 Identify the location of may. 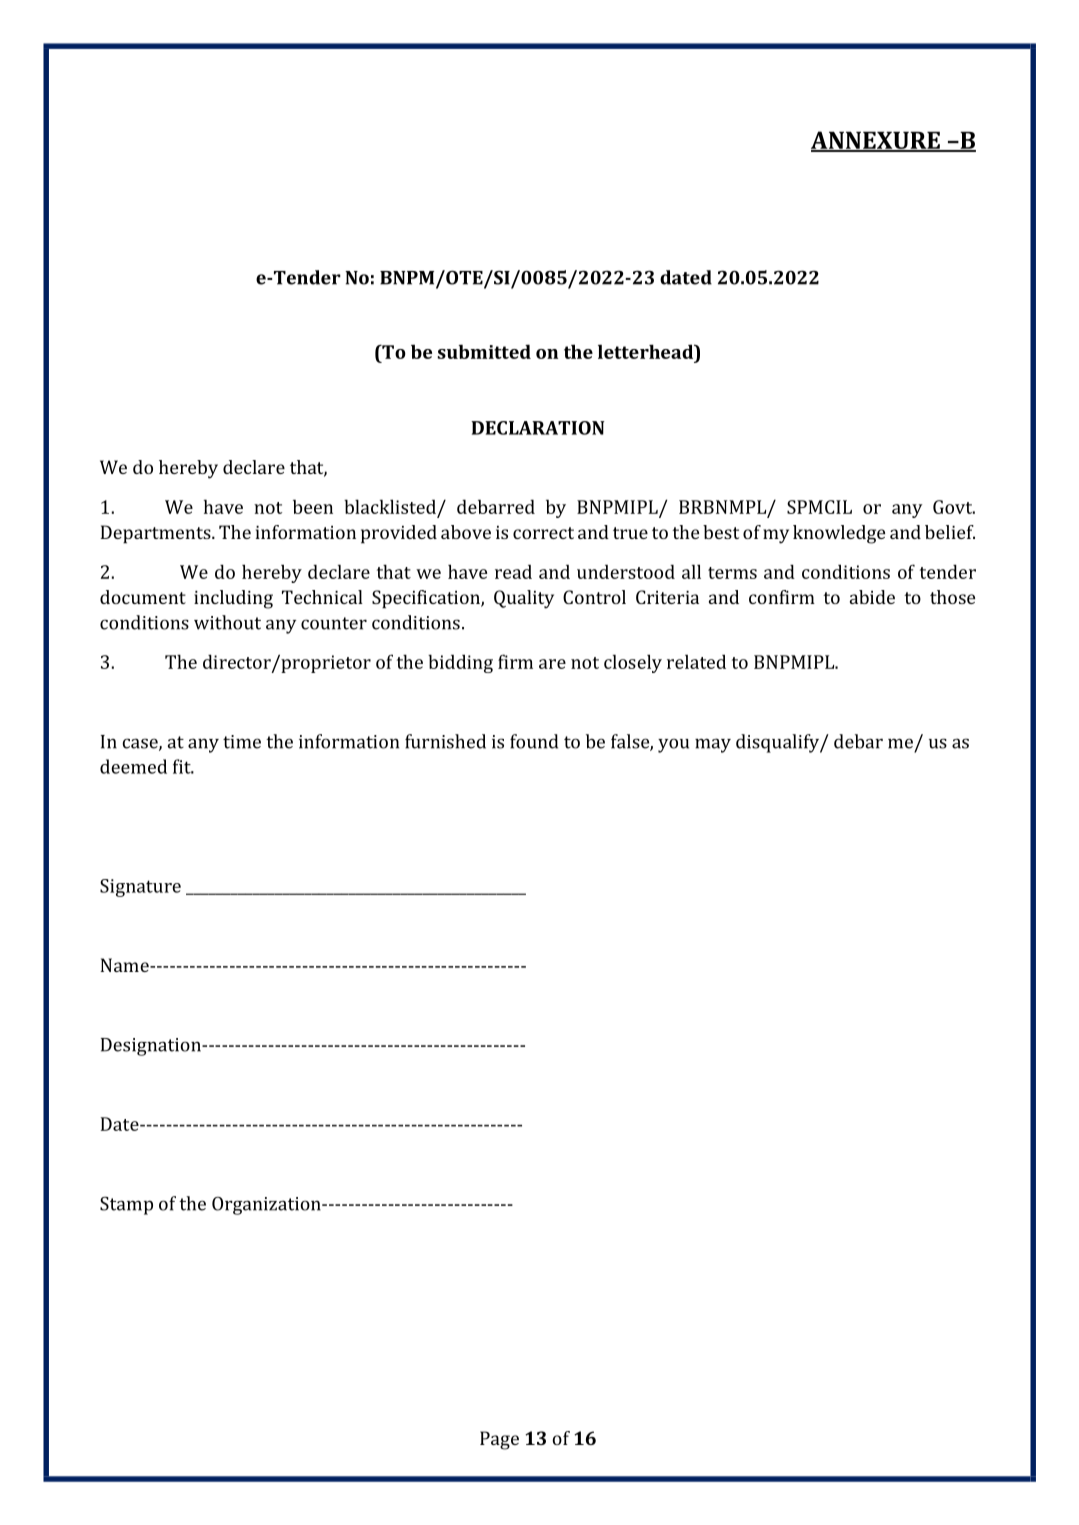
(713, 745).
